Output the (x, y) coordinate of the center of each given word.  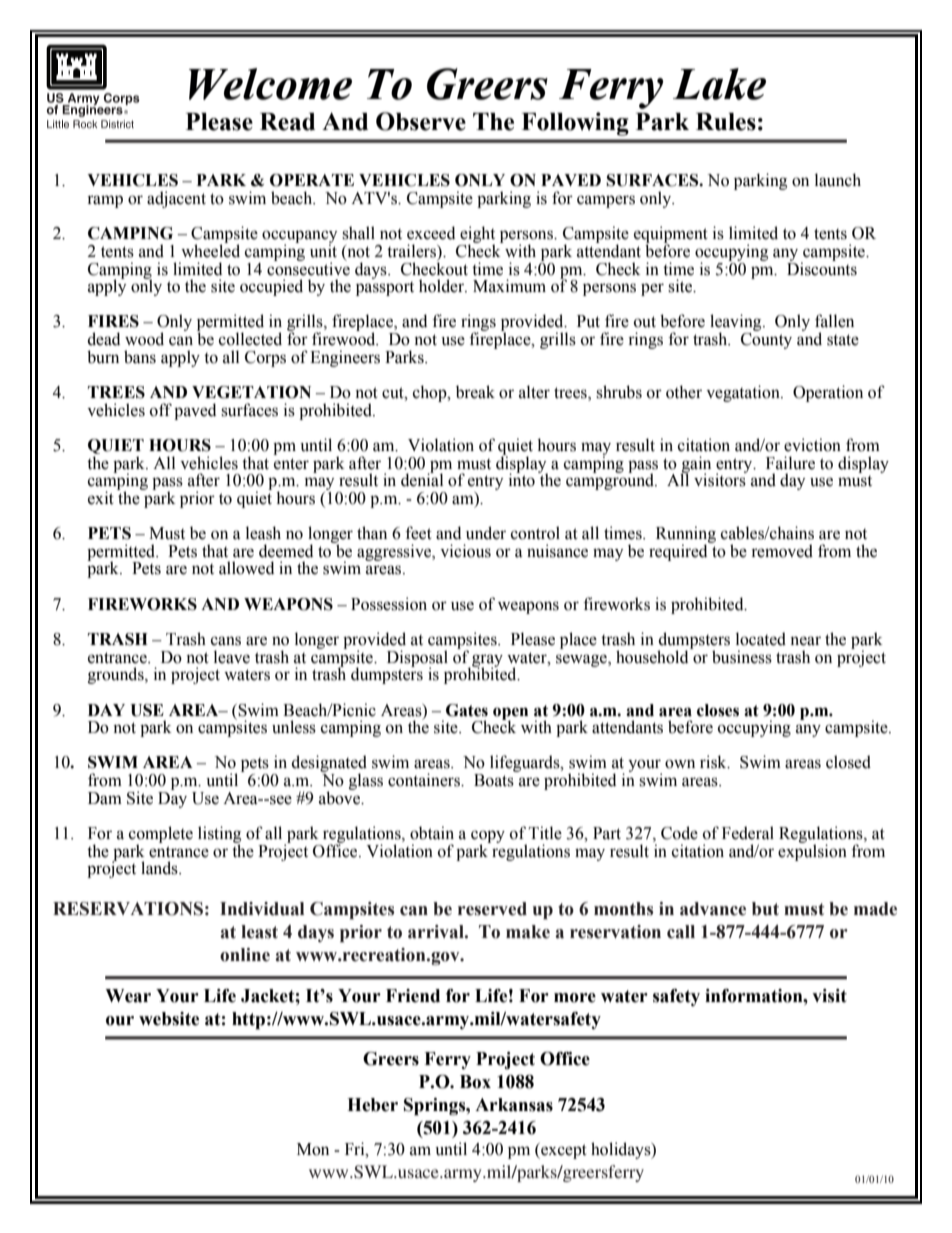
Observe (421, 121)
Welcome (270, 84)
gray (486, 661)
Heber (372, 1105)
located (761, 639)
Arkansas (514, 1105)
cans (226, 641)
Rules (726, 122)
